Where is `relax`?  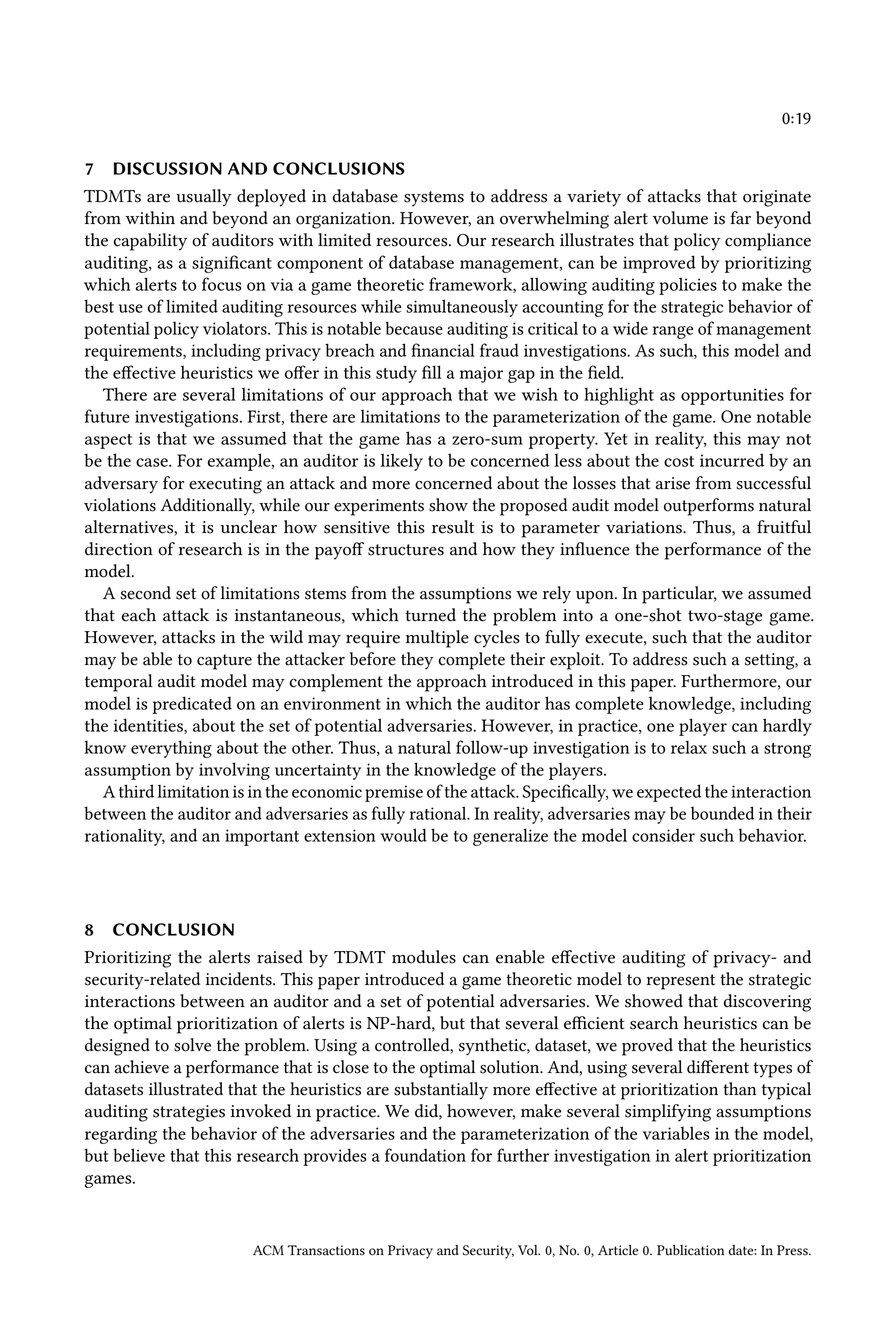
relax is located at coordinates (689, 747).
